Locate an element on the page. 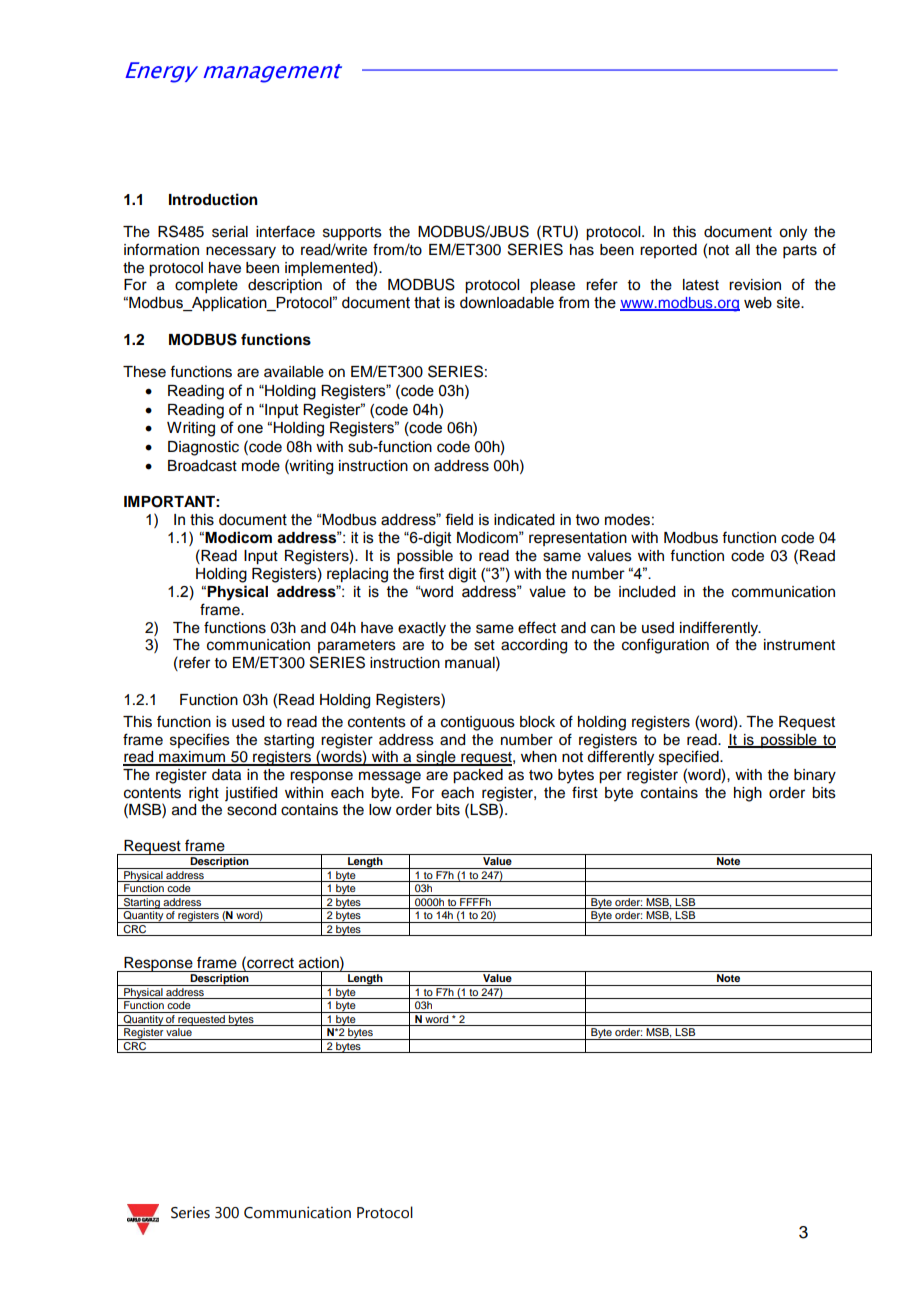 The width and height of the image is (924, 1308). included is located at coordinates (647, 592).
